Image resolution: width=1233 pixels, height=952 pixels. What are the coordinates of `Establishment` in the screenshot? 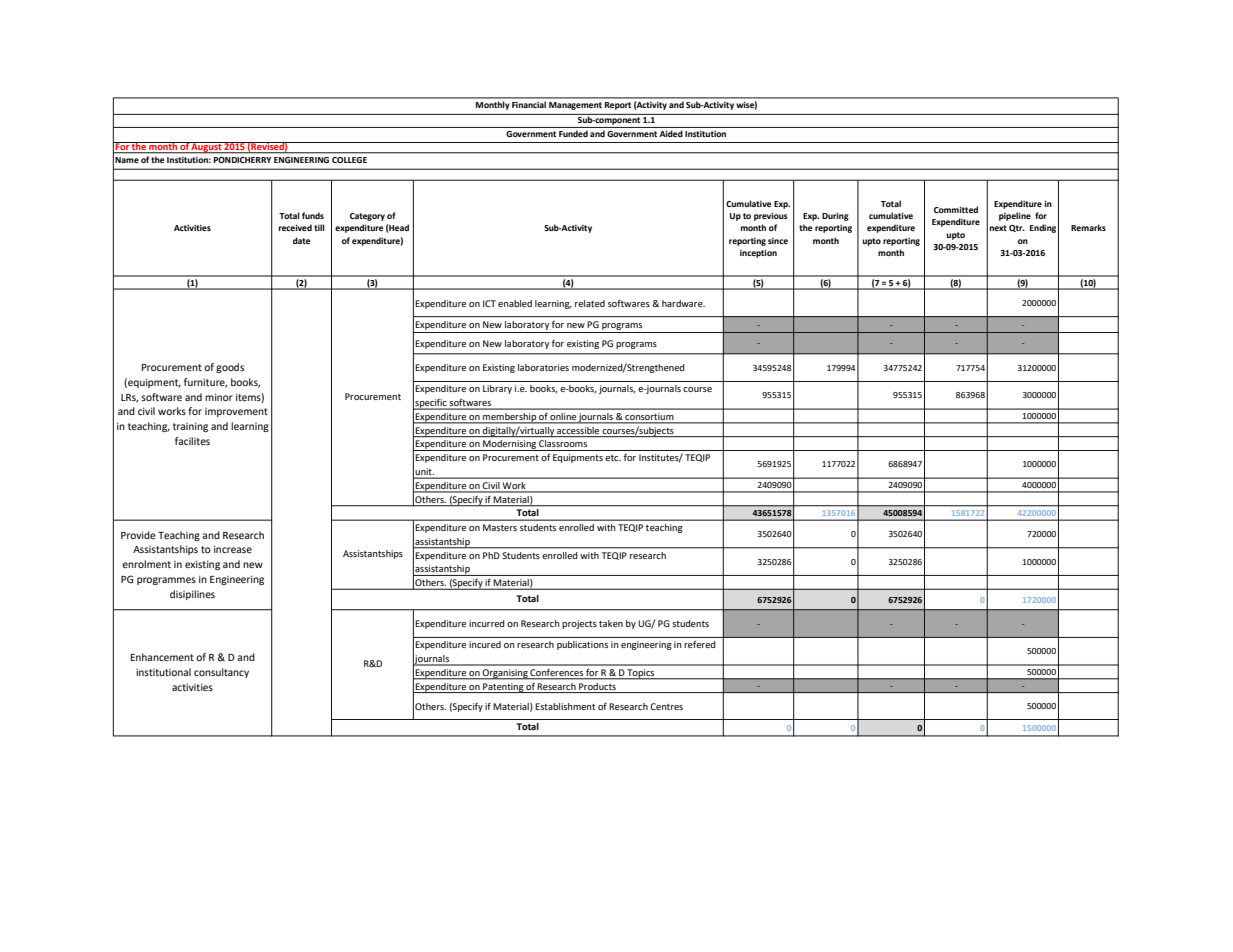 It's located at (565, 706).
